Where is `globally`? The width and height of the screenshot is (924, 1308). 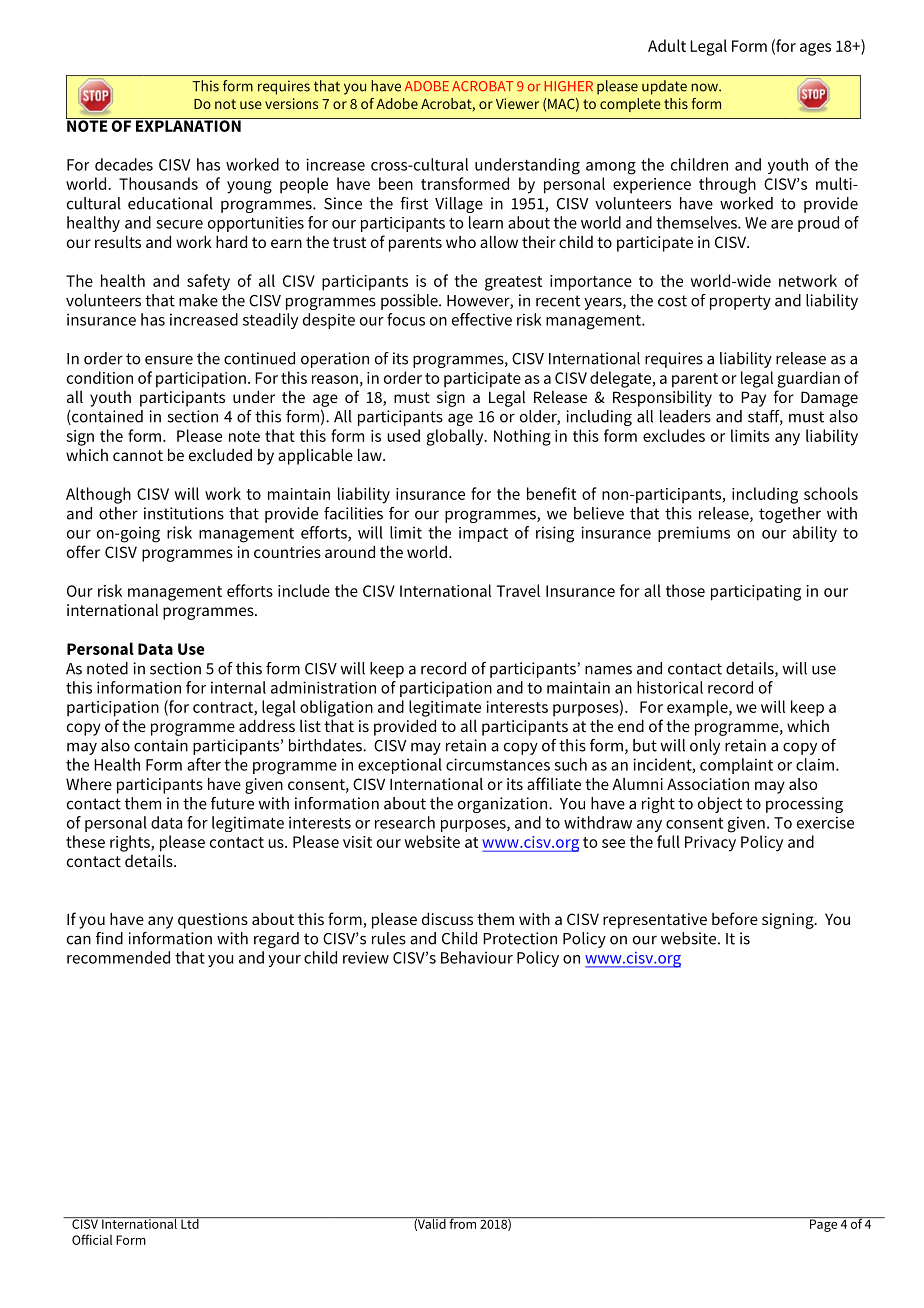
globally is located at coordinates (456, 437).
